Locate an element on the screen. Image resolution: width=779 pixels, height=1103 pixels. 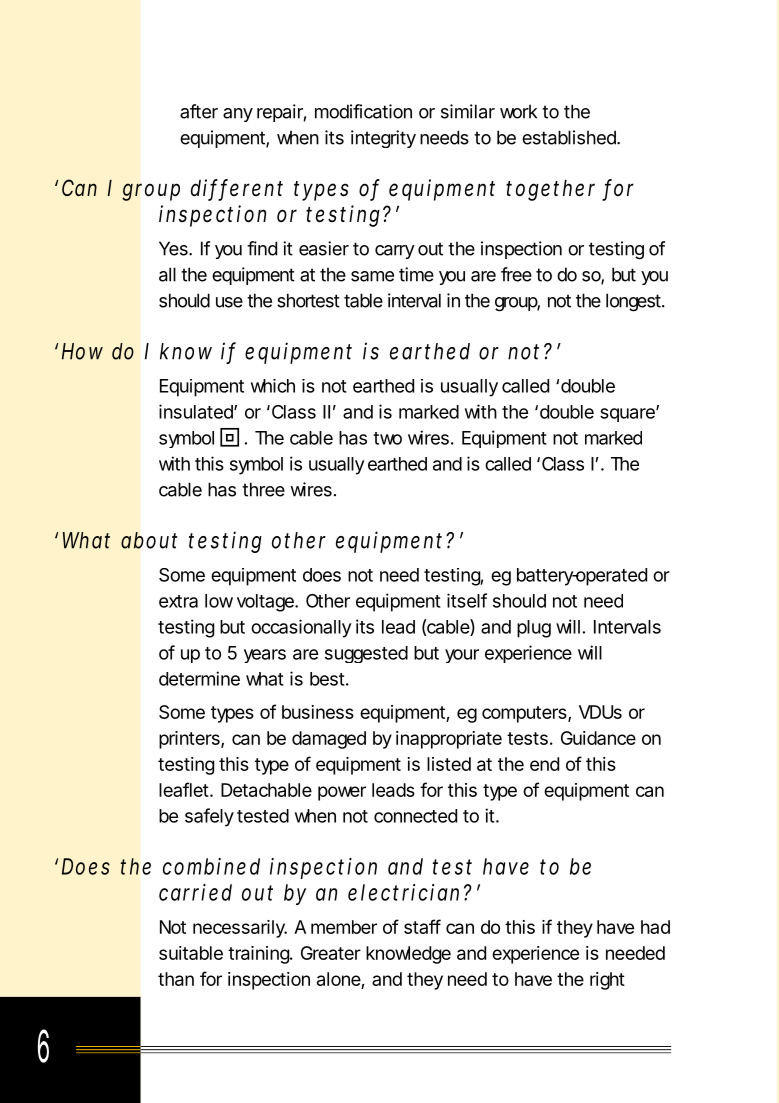
itself is located at coordinates (467, 600).
